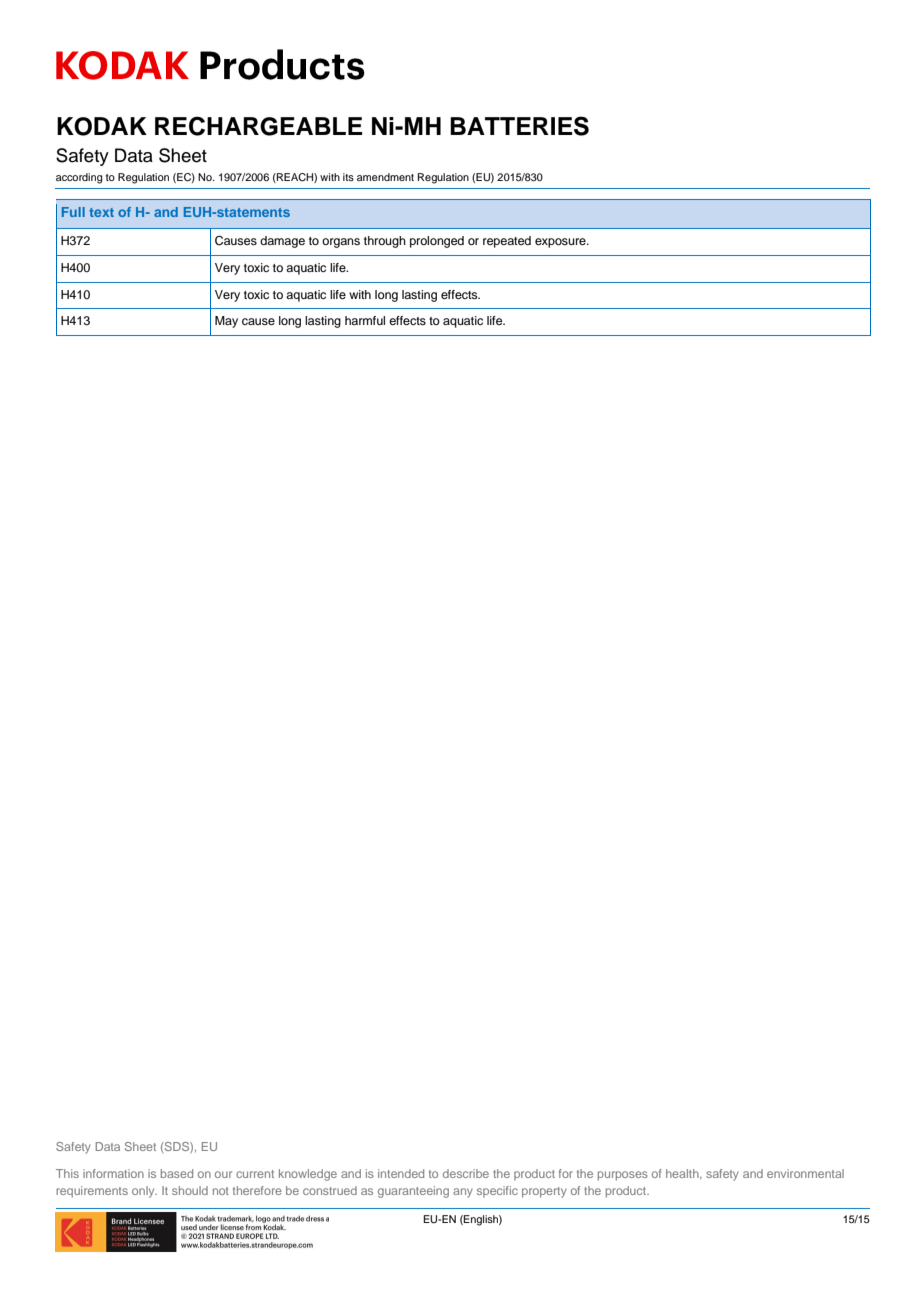  What do you see at coordinates (144, 1192) in the screenshot?
I see `only` at bounding box center [144, 1192].
